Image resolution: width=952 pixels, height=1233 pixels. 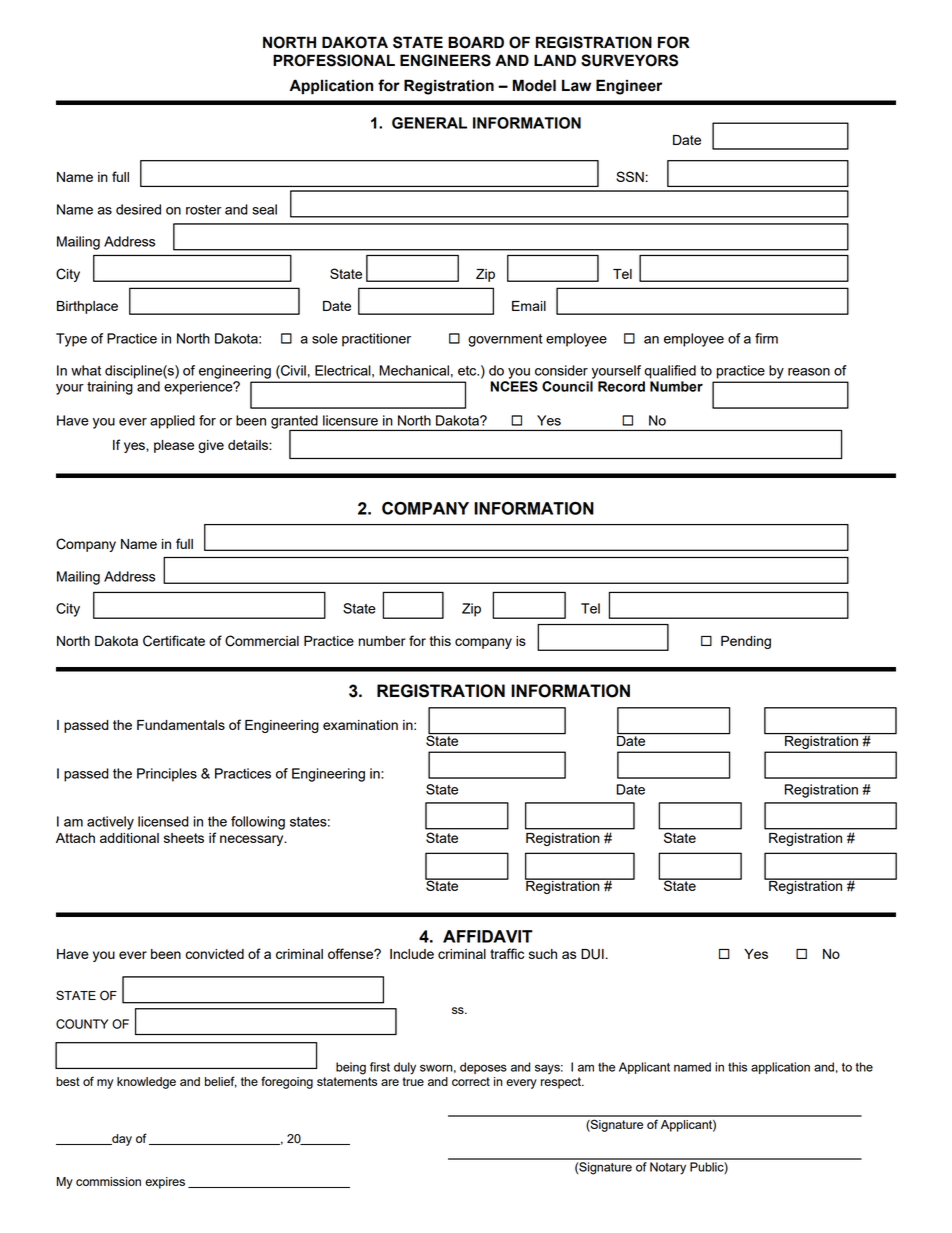 What do you see at coordinates (87, 307) in the document?
I see `Birthplace` at bounding box center [87, 307].
